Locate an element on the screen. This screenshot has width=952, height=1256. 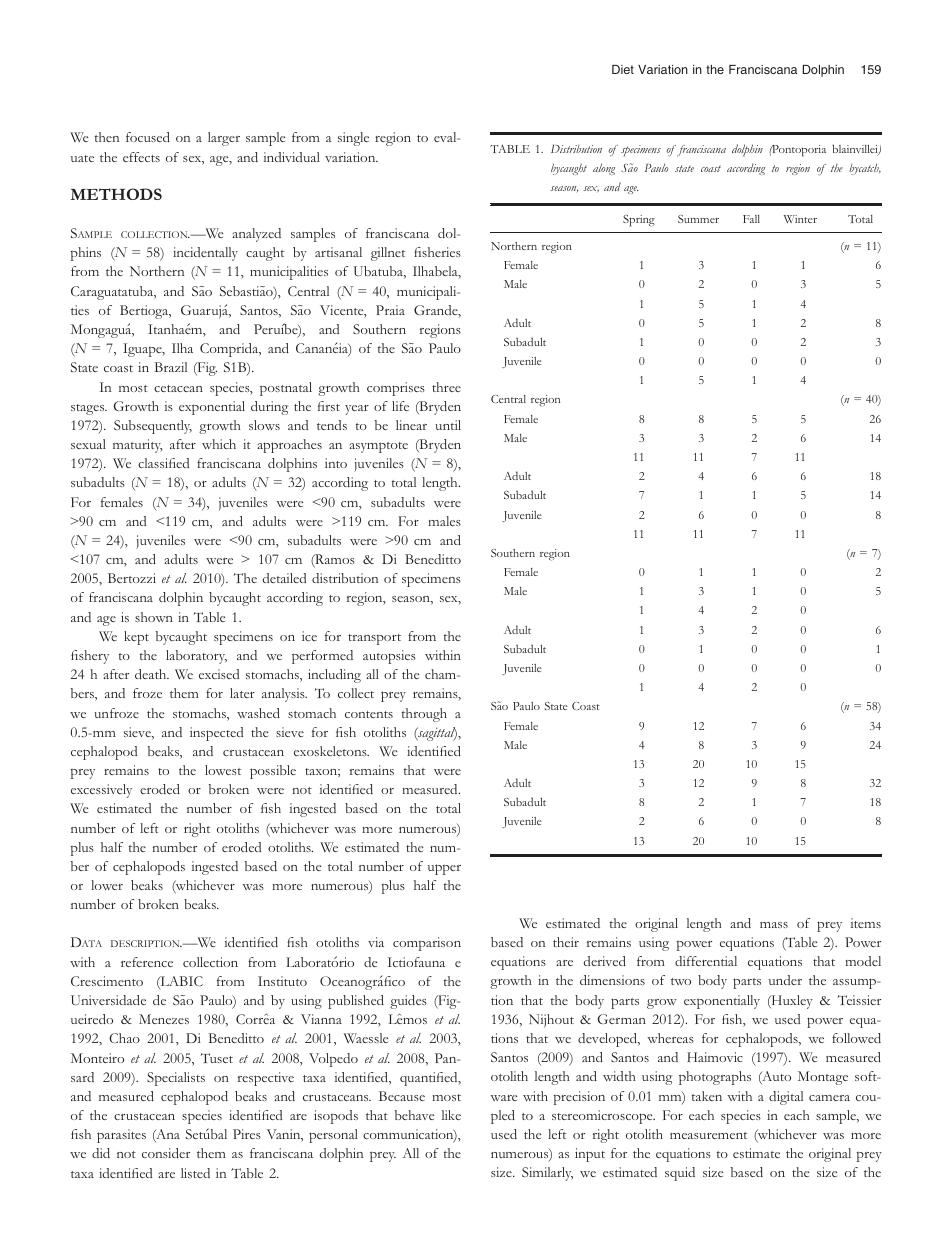
through is located at coordinates (424, 715).
